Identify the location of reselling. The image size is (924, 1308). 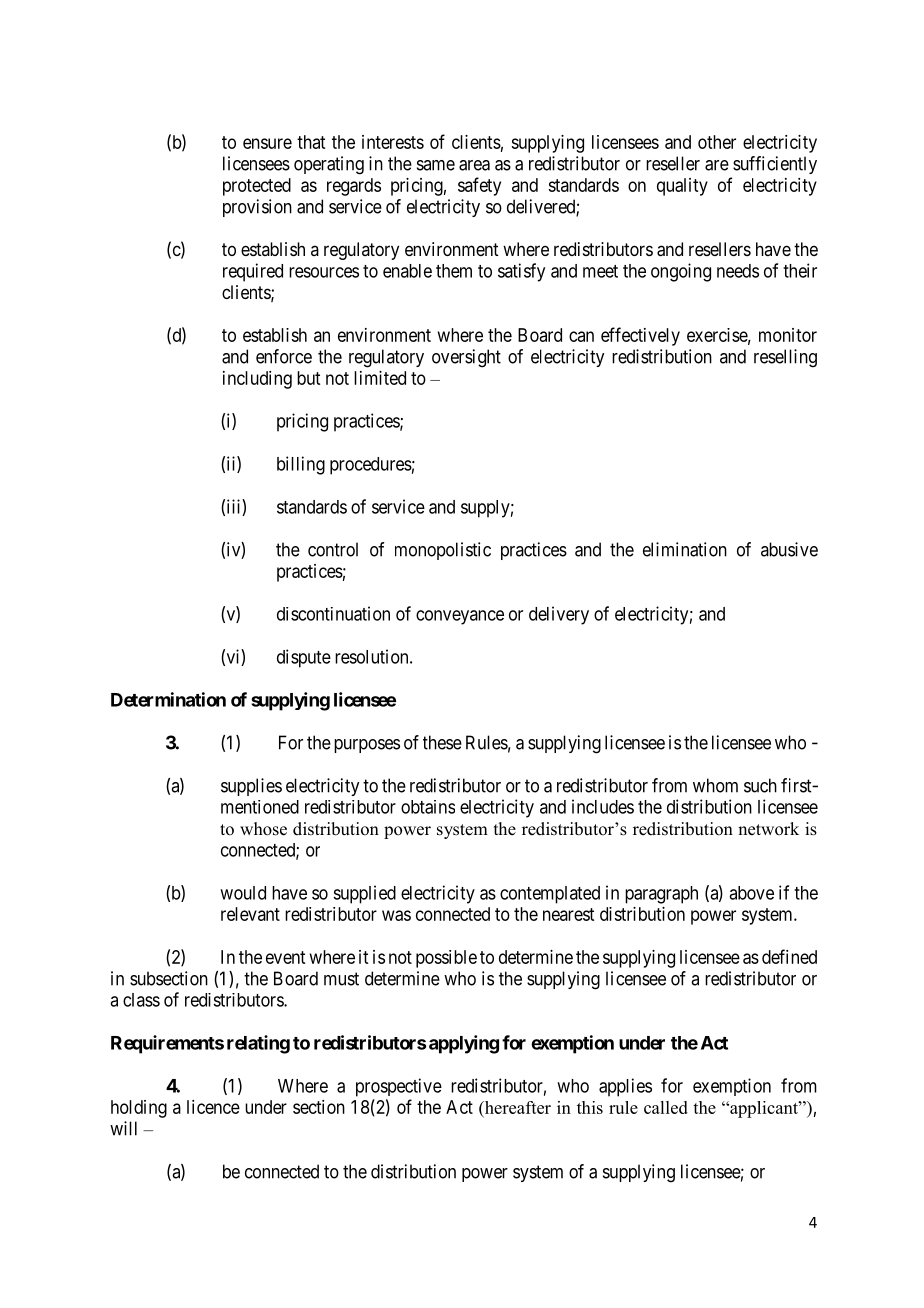
(785, 358).
